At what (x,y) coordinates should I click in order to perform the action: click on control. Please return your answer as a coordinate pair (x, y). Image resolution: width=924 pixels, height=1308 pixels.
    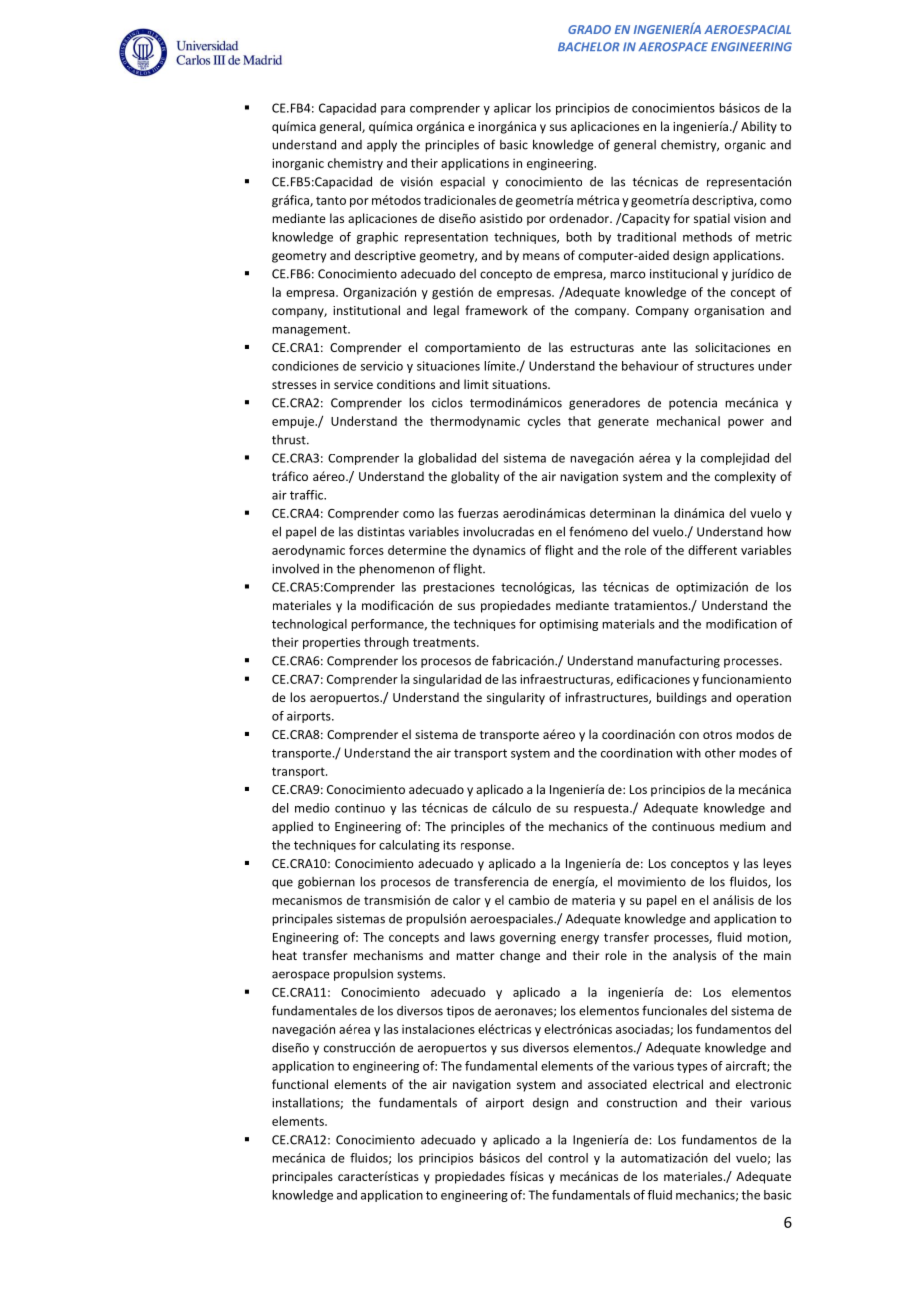
    Looking at the image, I should click on (568, 1158).
